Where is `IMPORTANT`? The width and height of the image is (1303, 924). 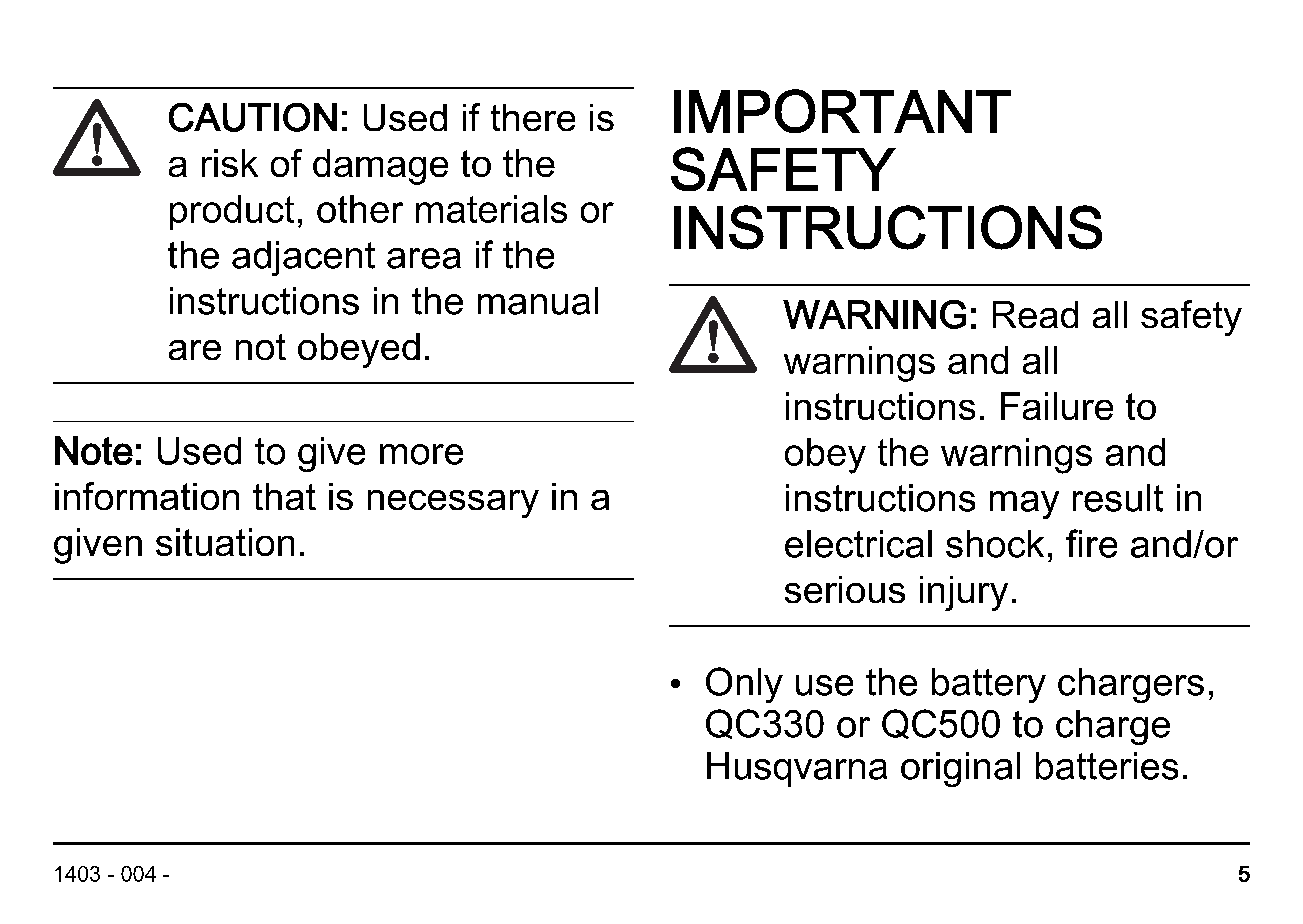
IMPORTANT is located at coordinates (842, 111).
